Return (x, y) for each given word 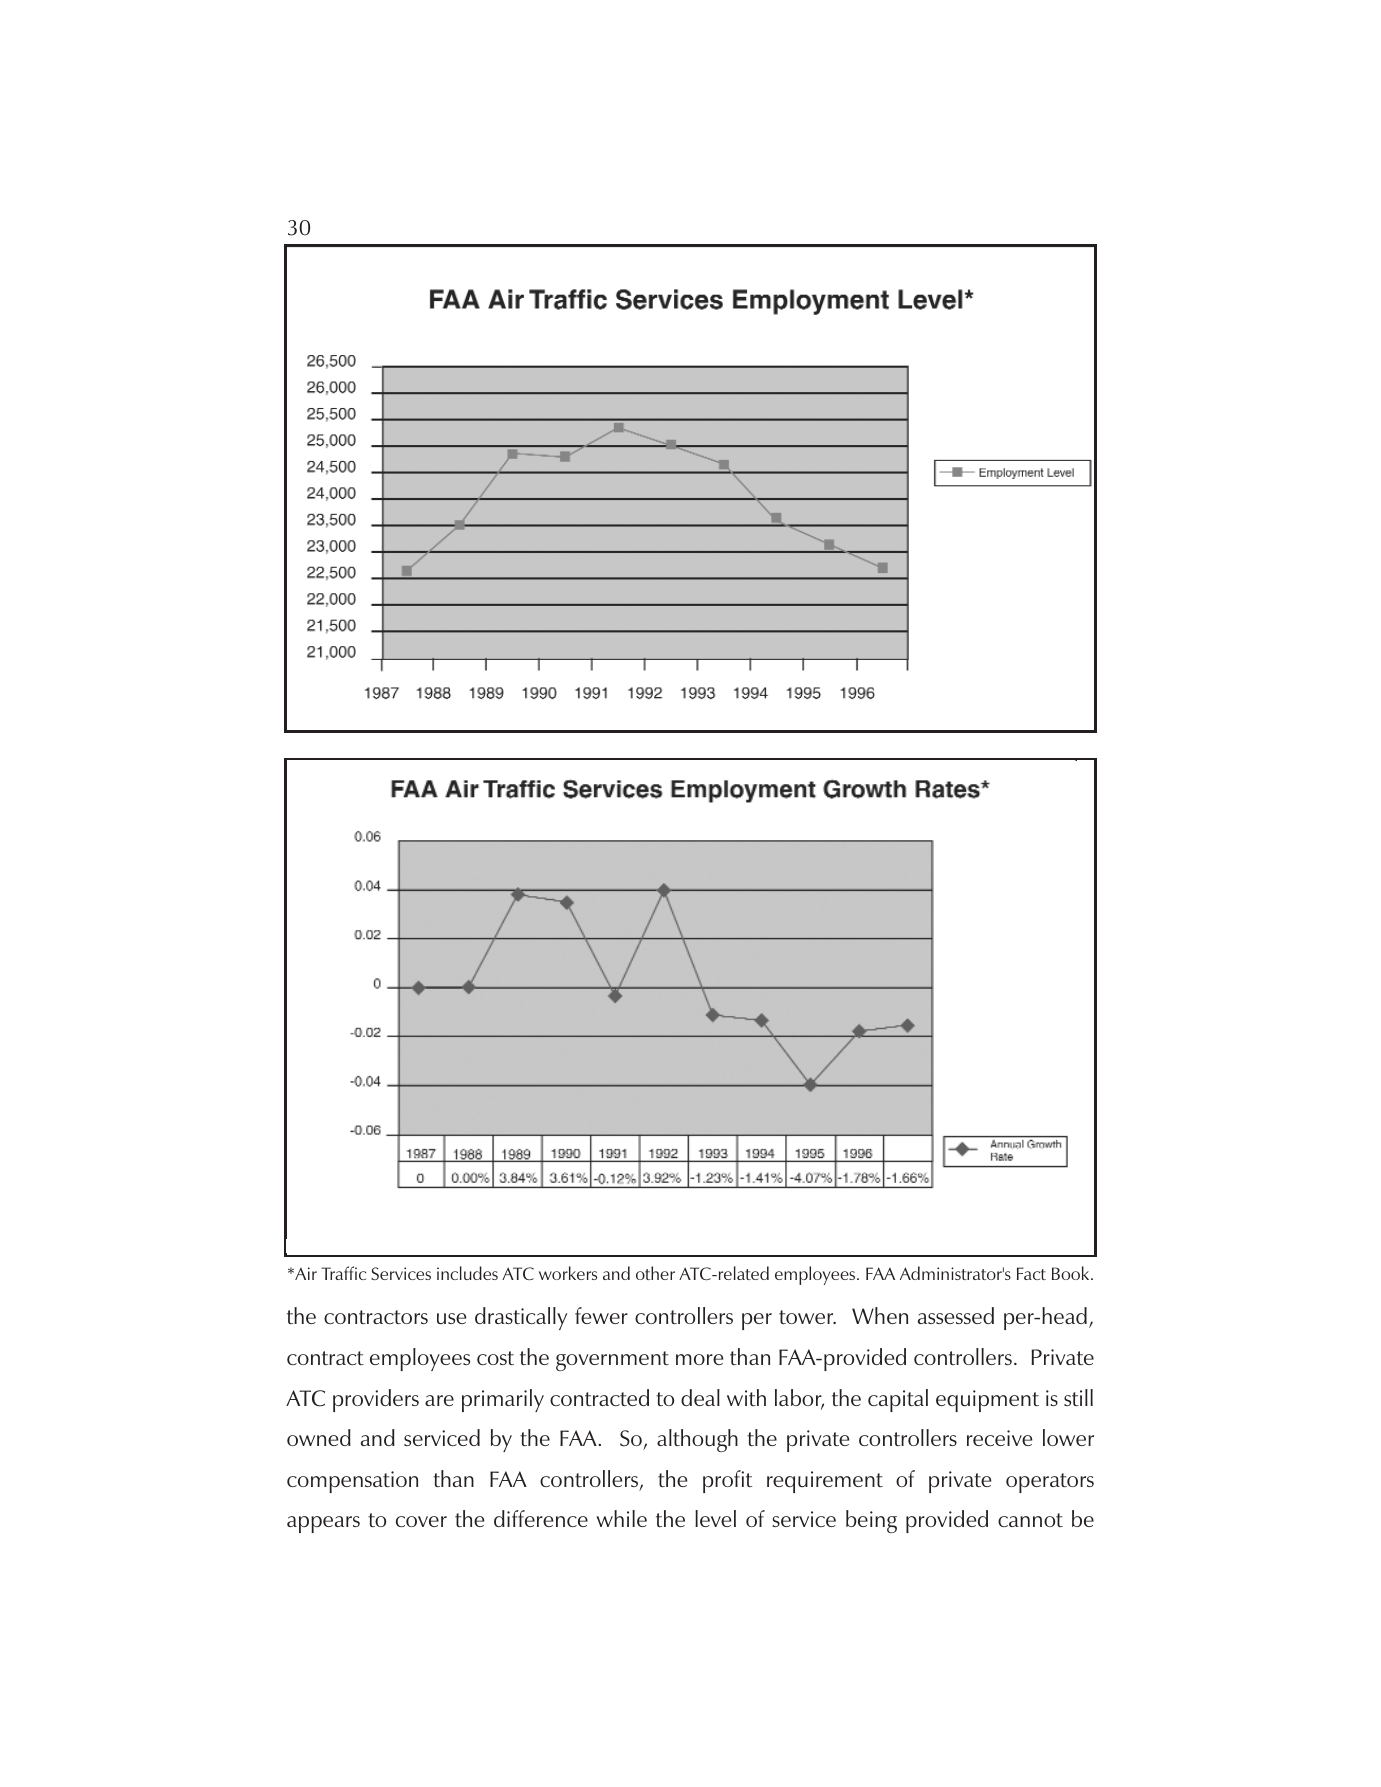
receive (999, 1438)
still (1078, 1397)
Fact (1031, 1273)
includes (467, 1273)
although (697, 1440)
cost (495, 1358)
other (655, 1273)
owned (319, 1437)
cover (421, 1521)
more (699, 1359)
